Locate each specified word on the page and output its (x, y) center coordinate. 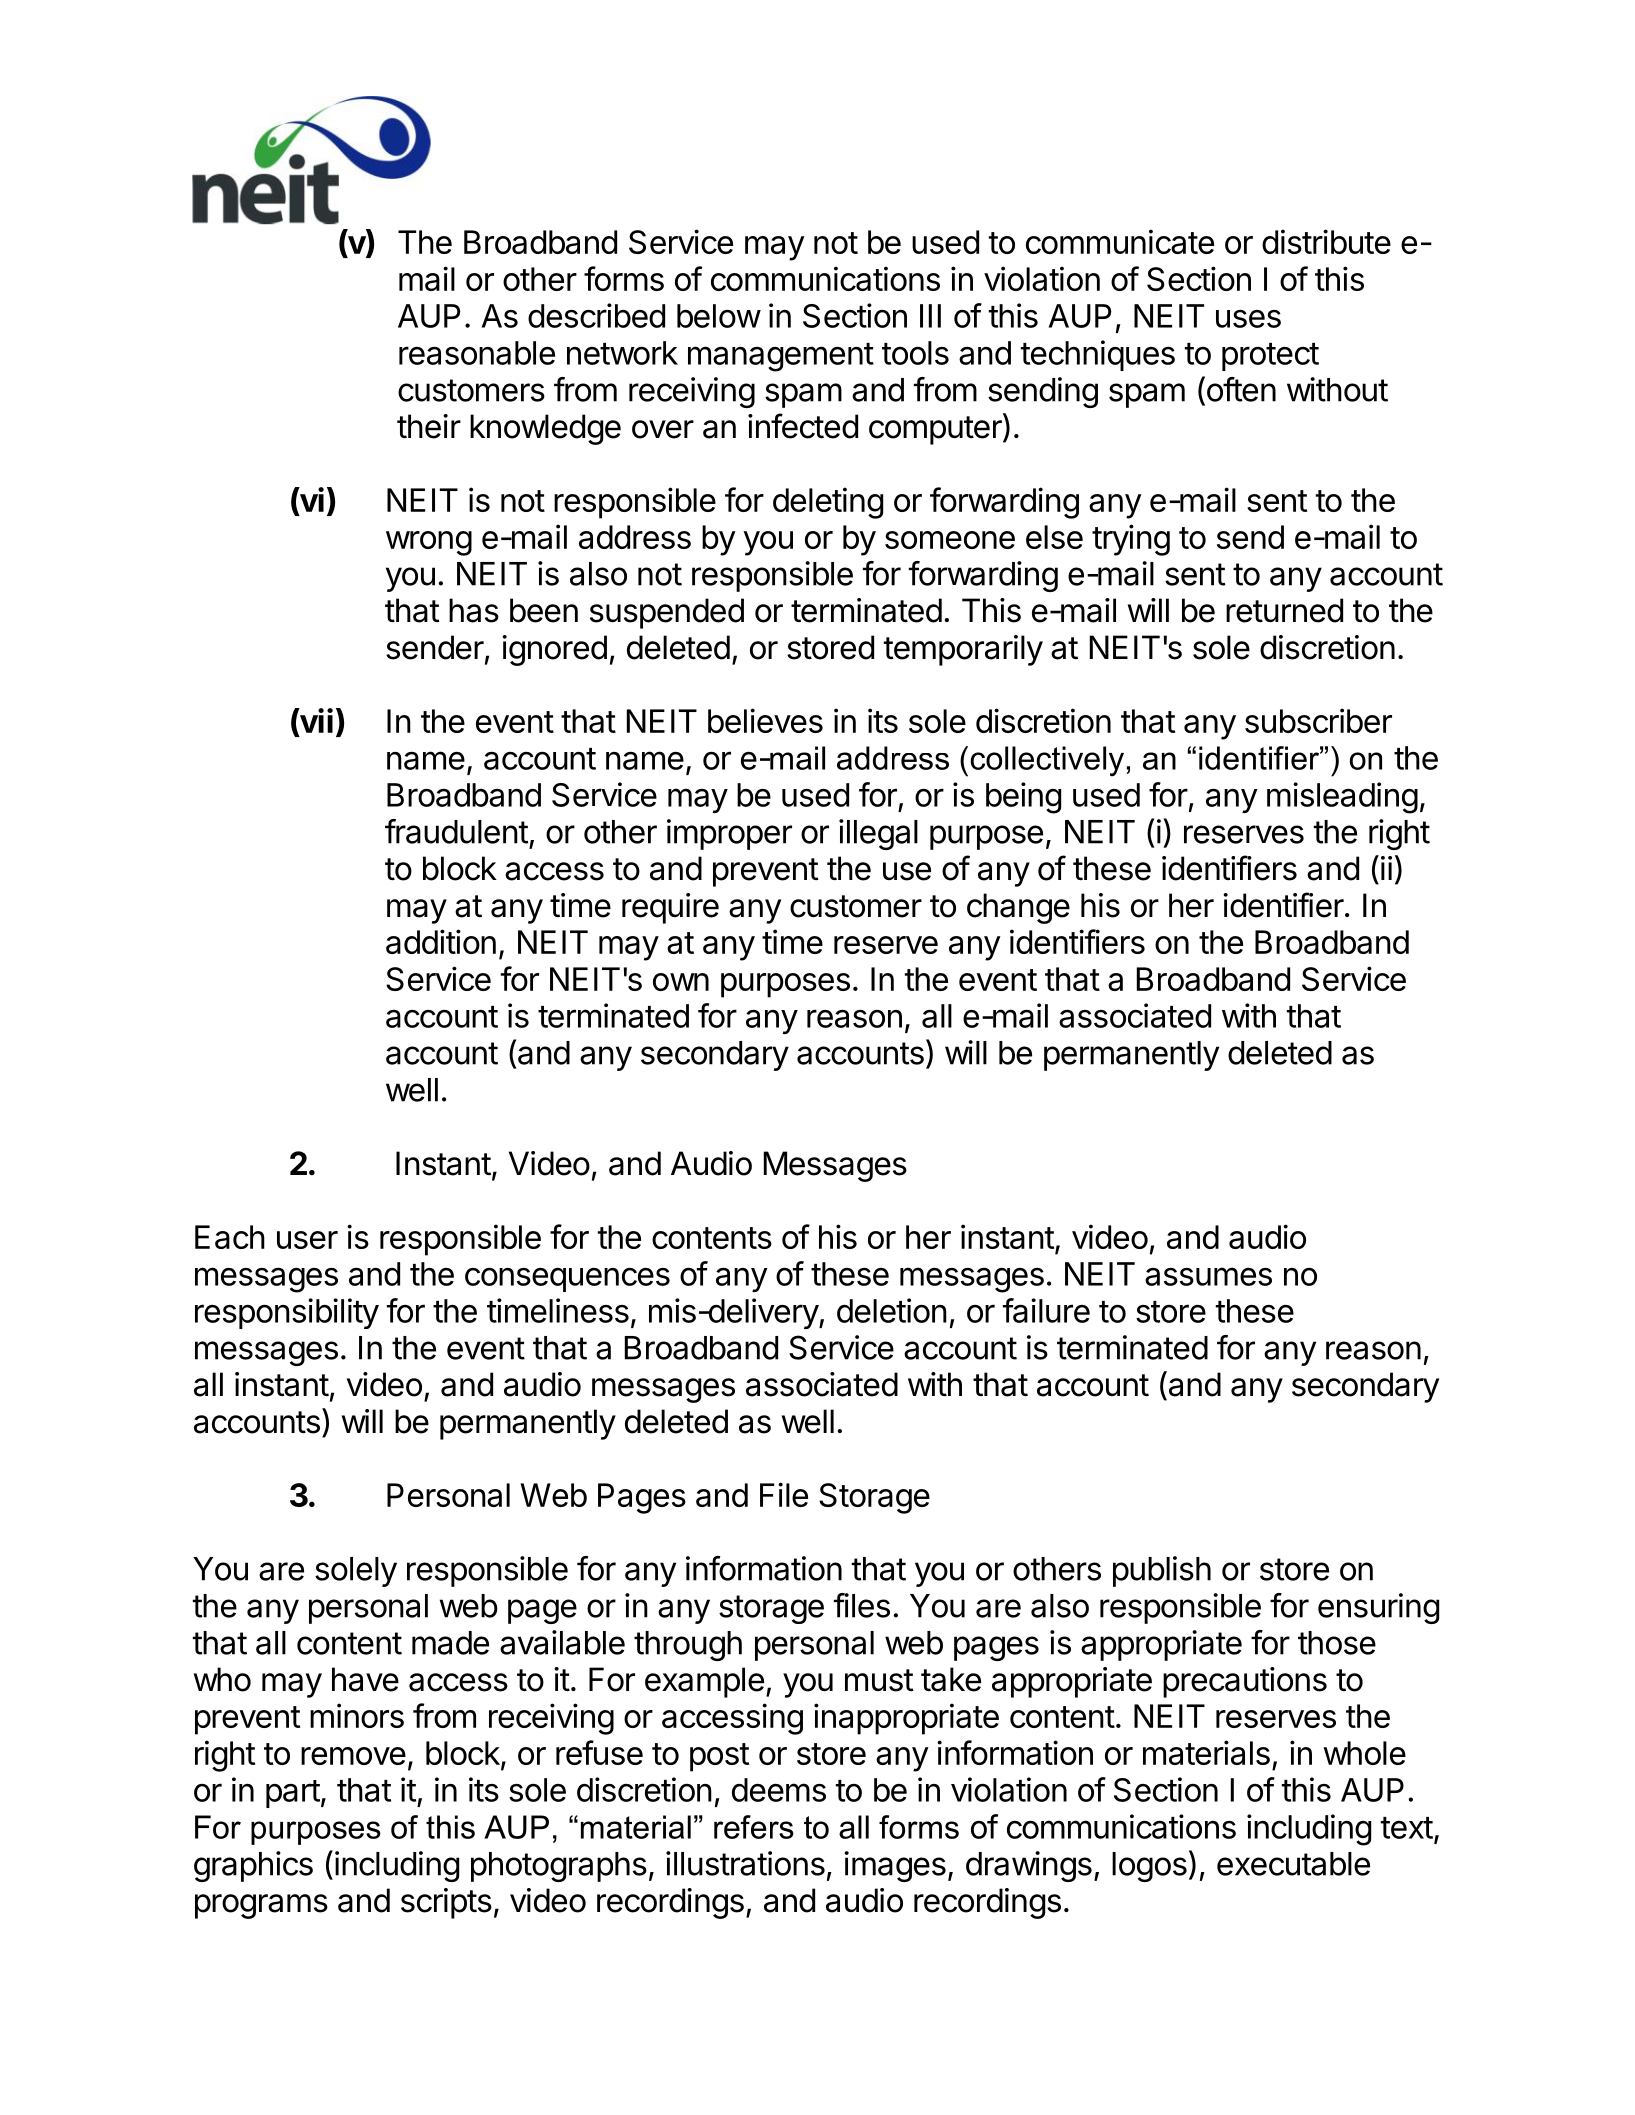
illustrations (745, 1863)
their (429, 426)
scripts (446, 1903)
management (781, 357)
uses (1248, 319)
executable (1293, 1864)
